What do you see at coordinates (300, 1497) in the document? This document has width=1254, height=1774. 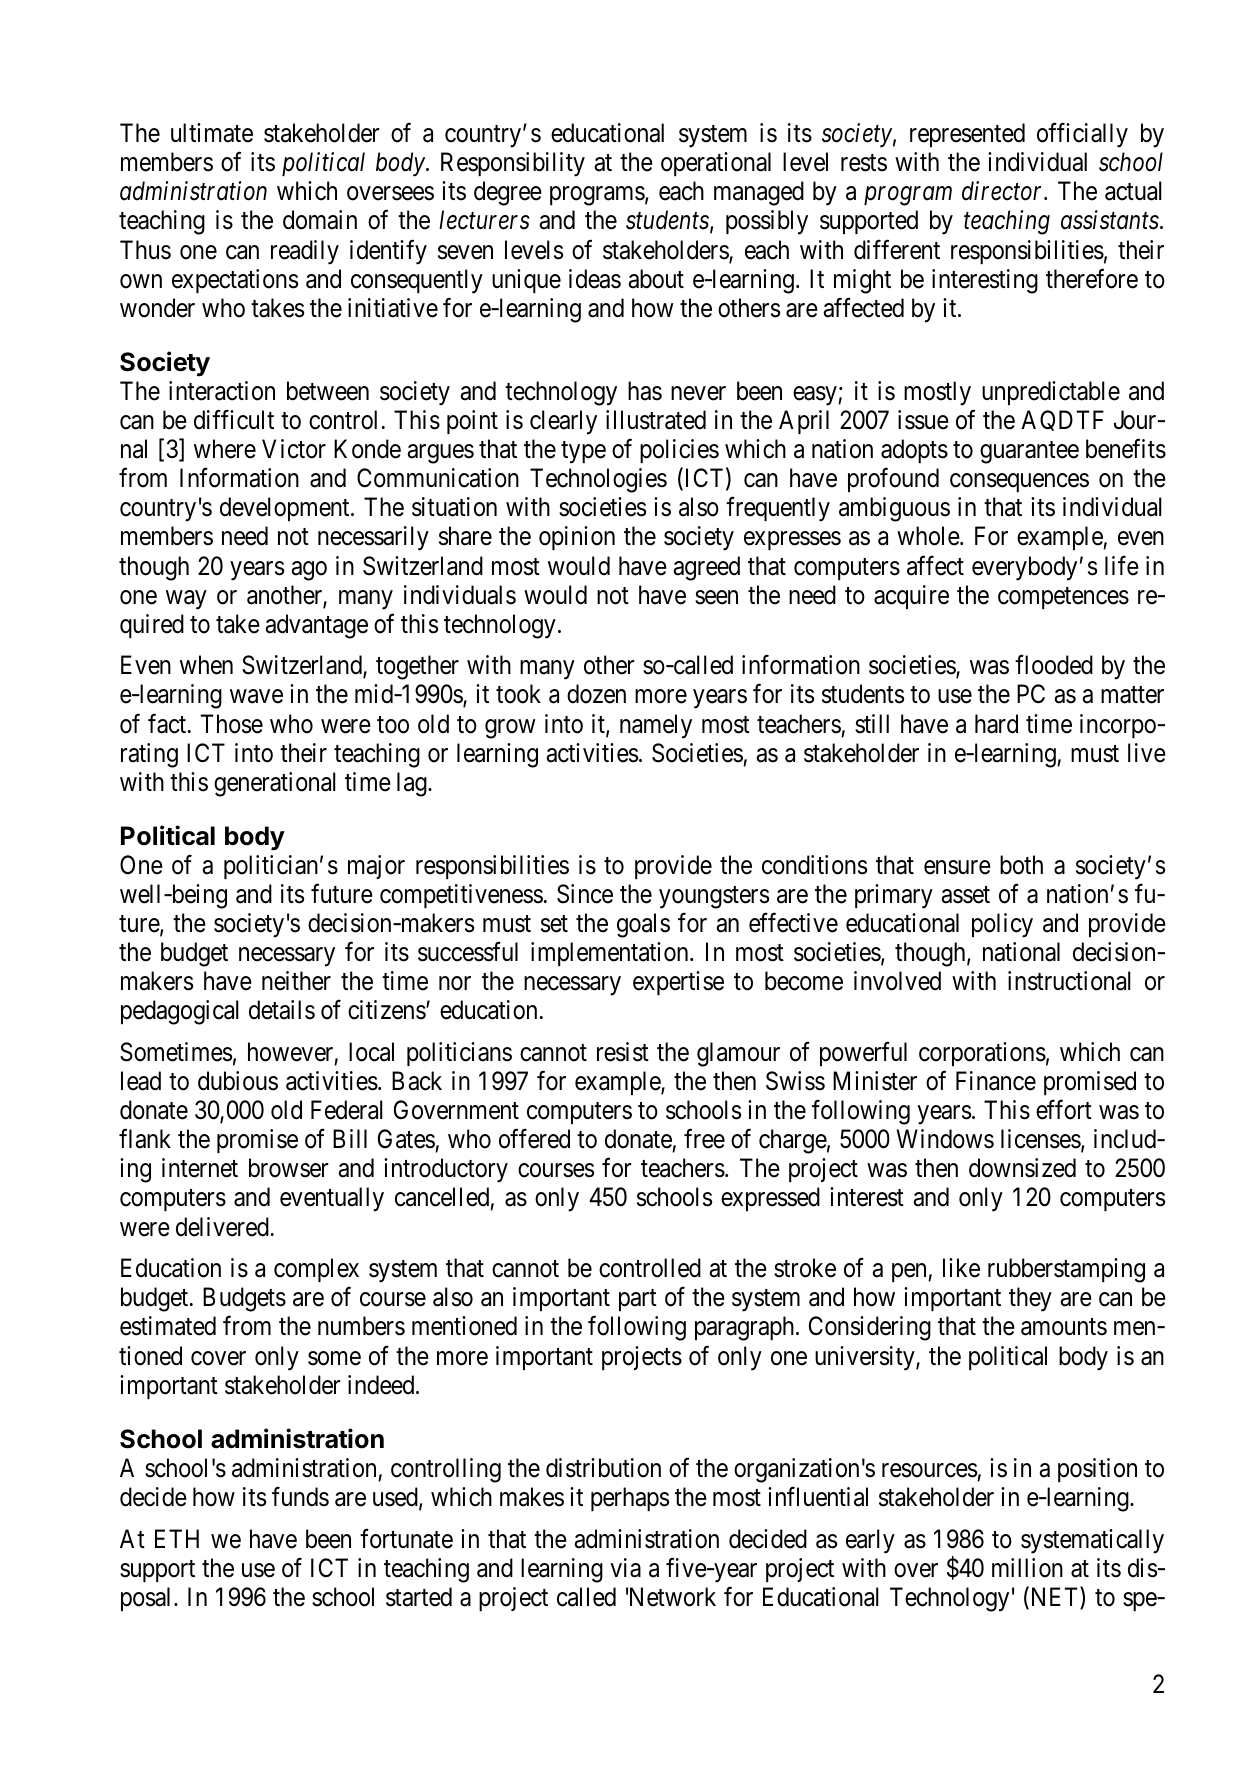 I see `funds` at bounding box center [300, 1497].
